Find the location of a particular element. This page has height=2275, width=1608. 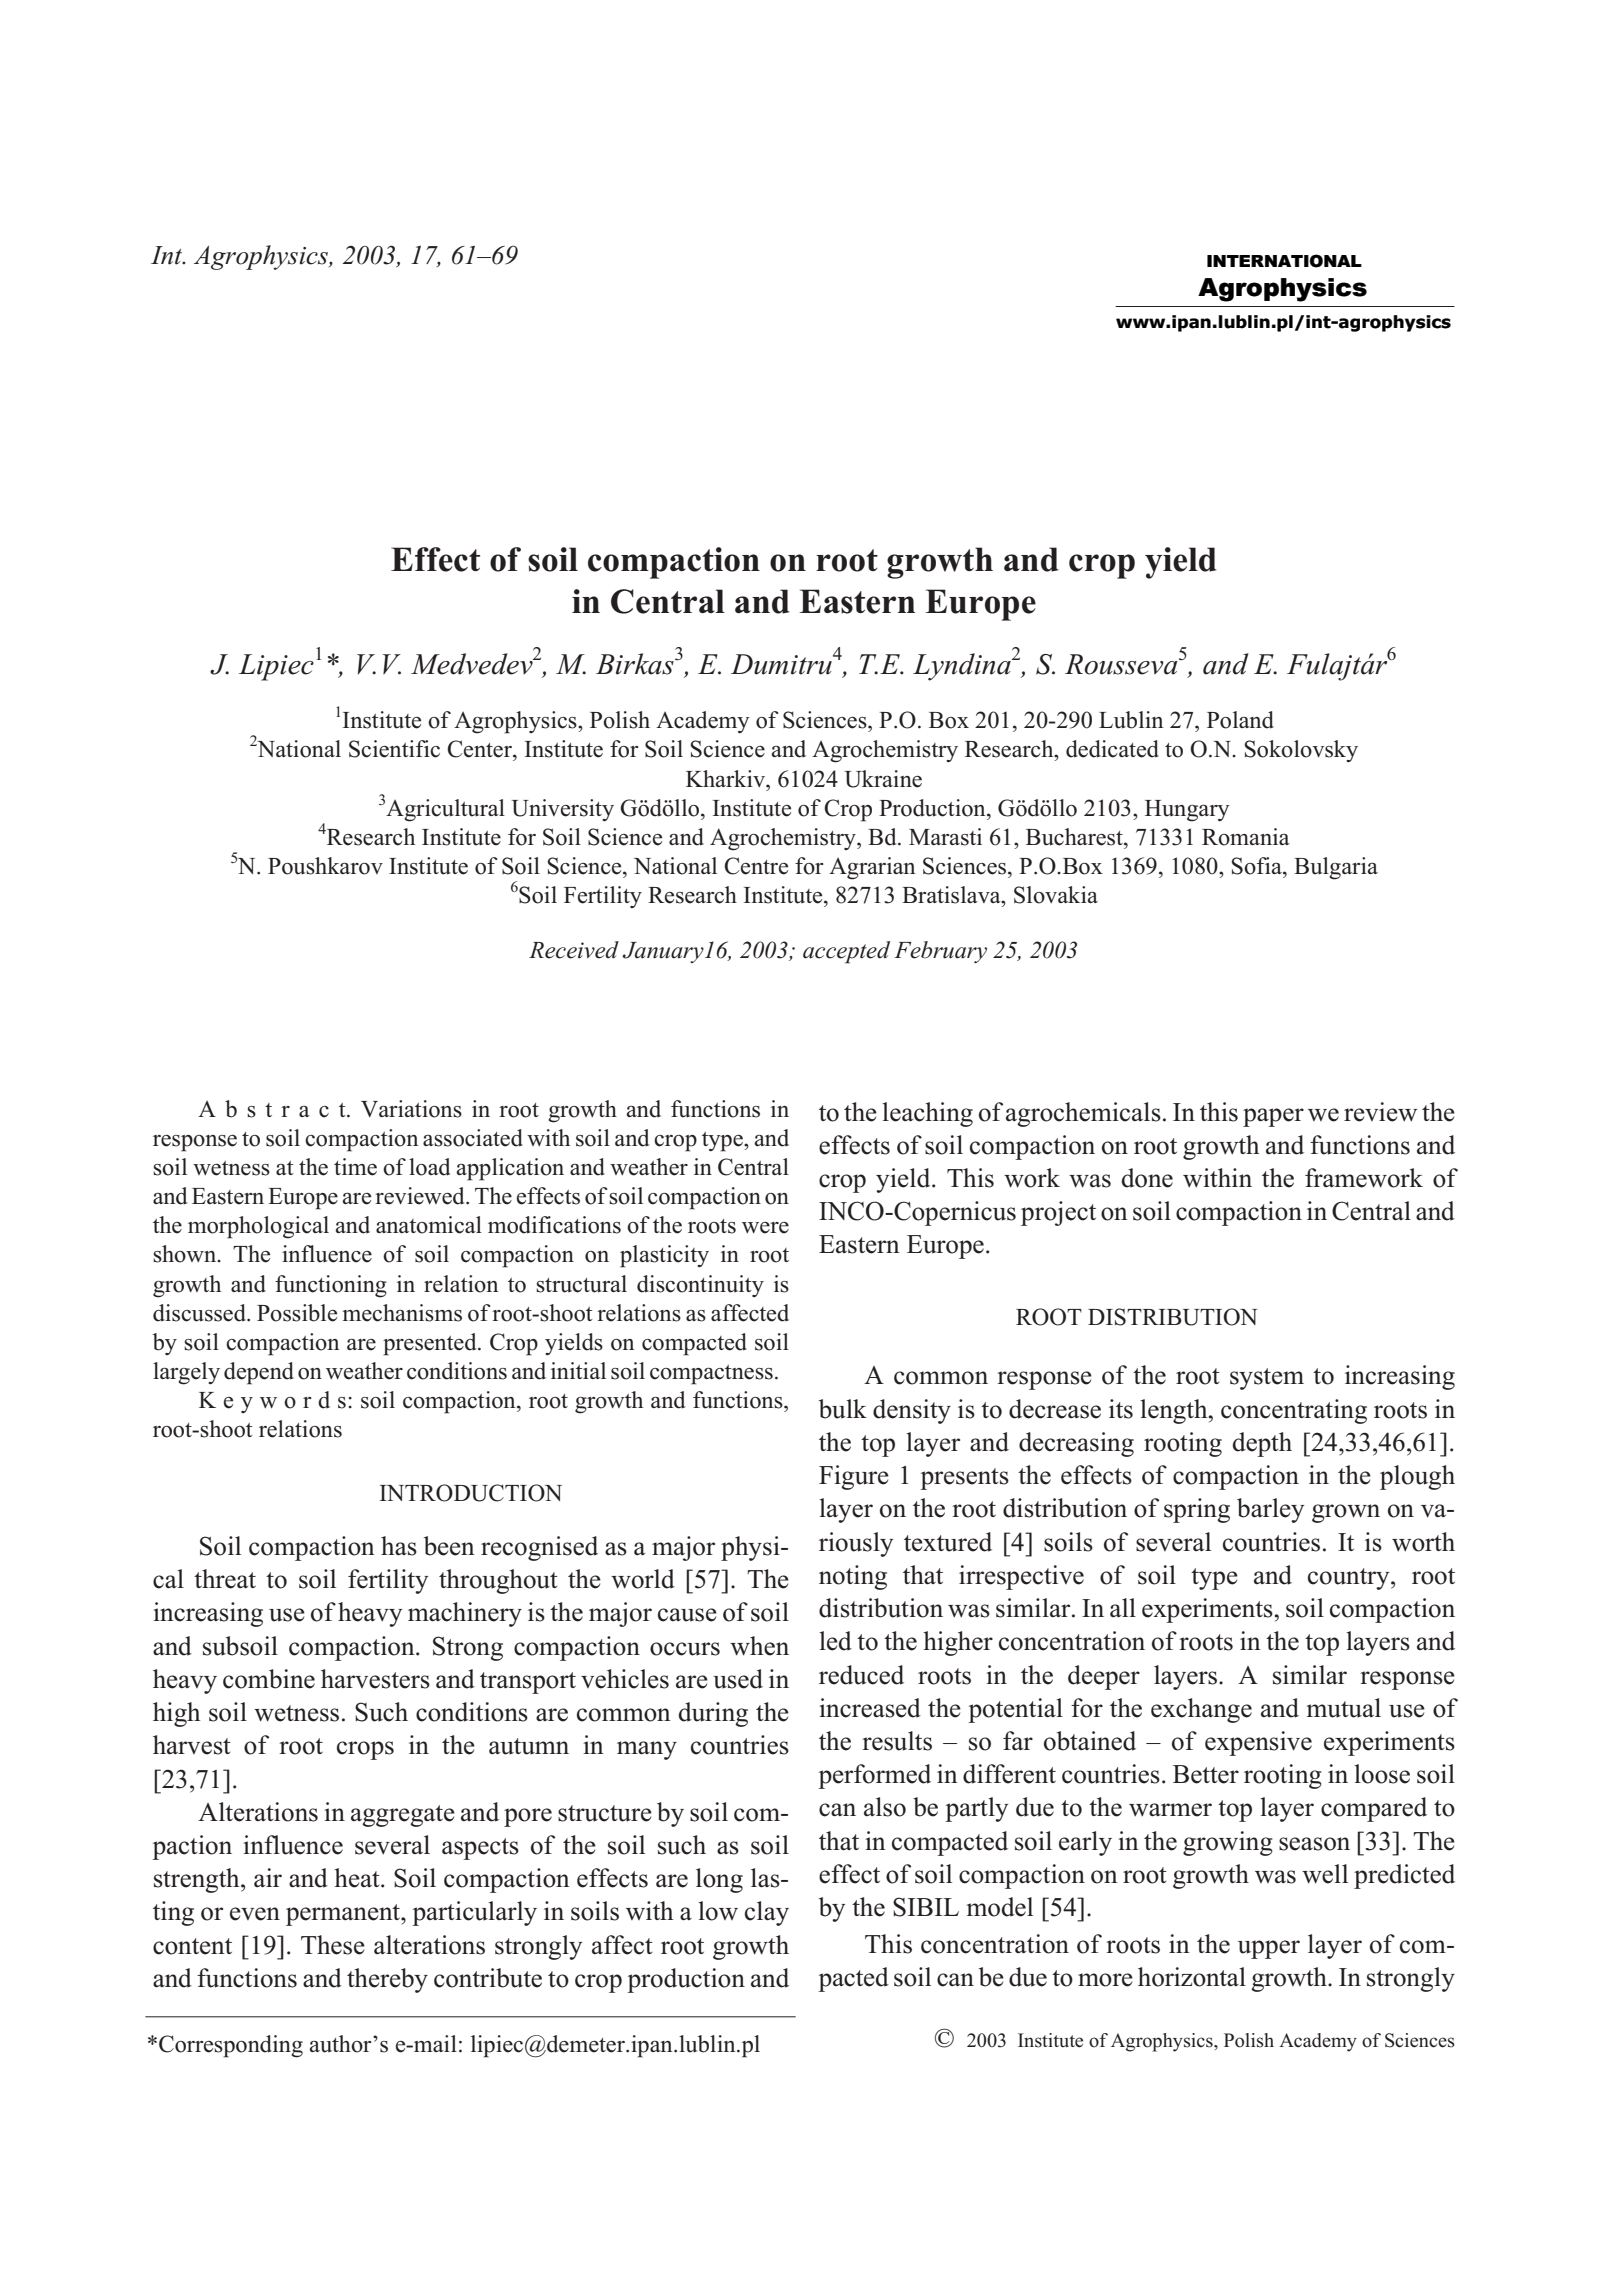

system is located at coordinates (1267, 1379).
